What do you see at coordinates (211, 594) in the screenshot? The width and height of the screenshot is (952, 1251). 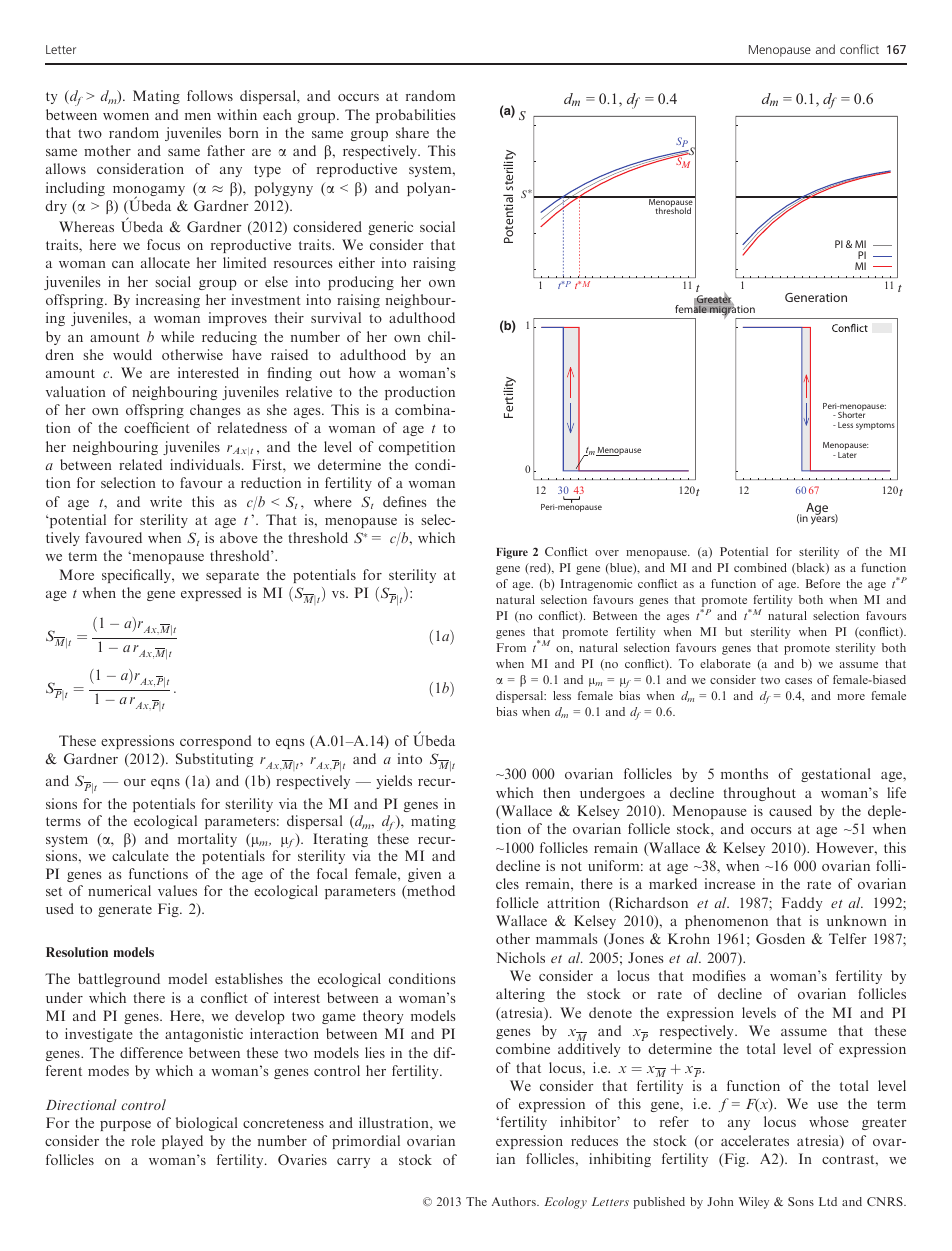 I see `expressed` at bounding box center [211, 594].
